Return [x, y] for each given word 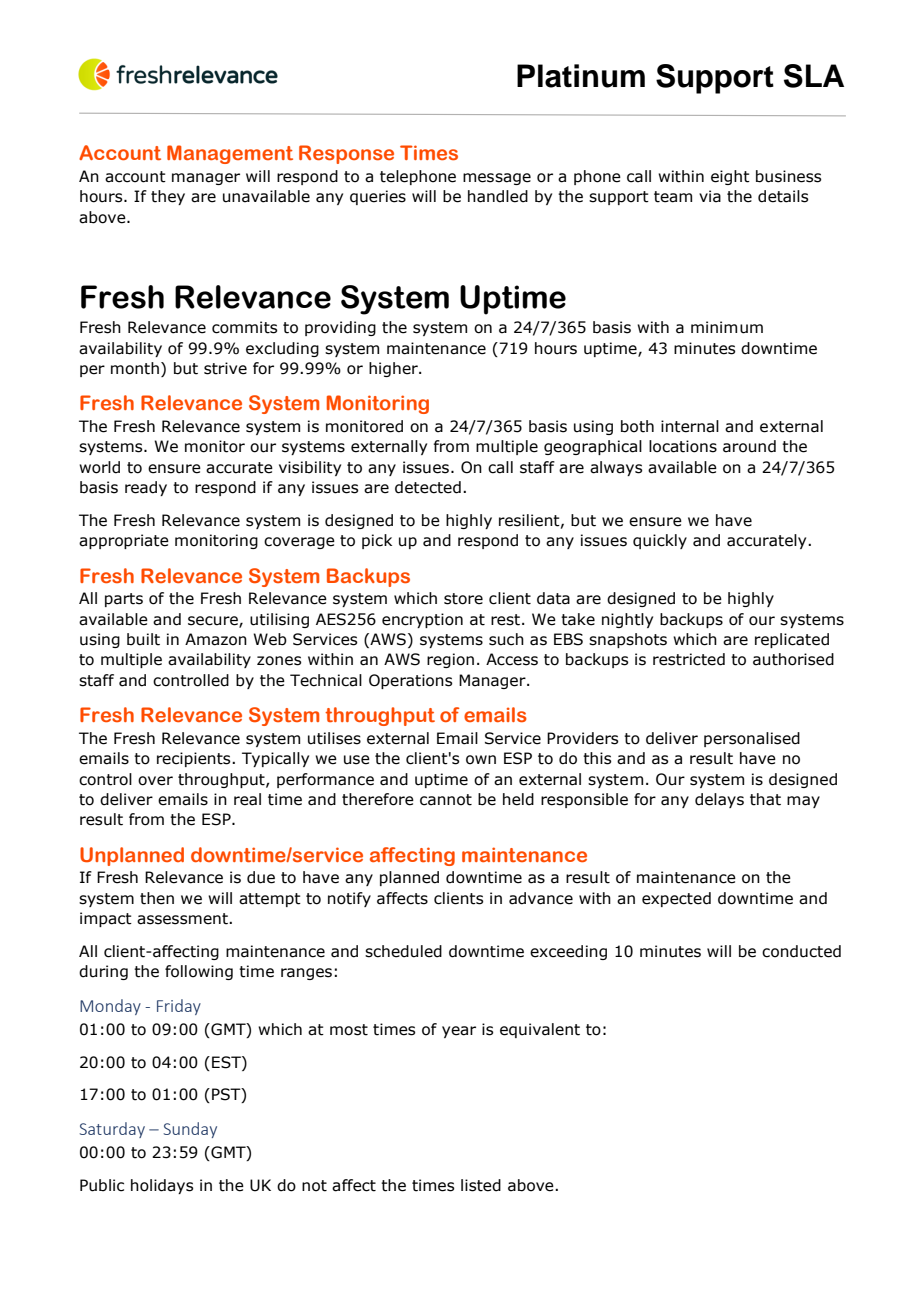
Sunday [190, 1130]
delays [719, 800]
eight [730, 177]
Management [230, 154]
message [497, 179]
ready [146, 488]
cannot [446, 800]
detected [428, 487]
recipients [195, 759]
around [749, 446]
